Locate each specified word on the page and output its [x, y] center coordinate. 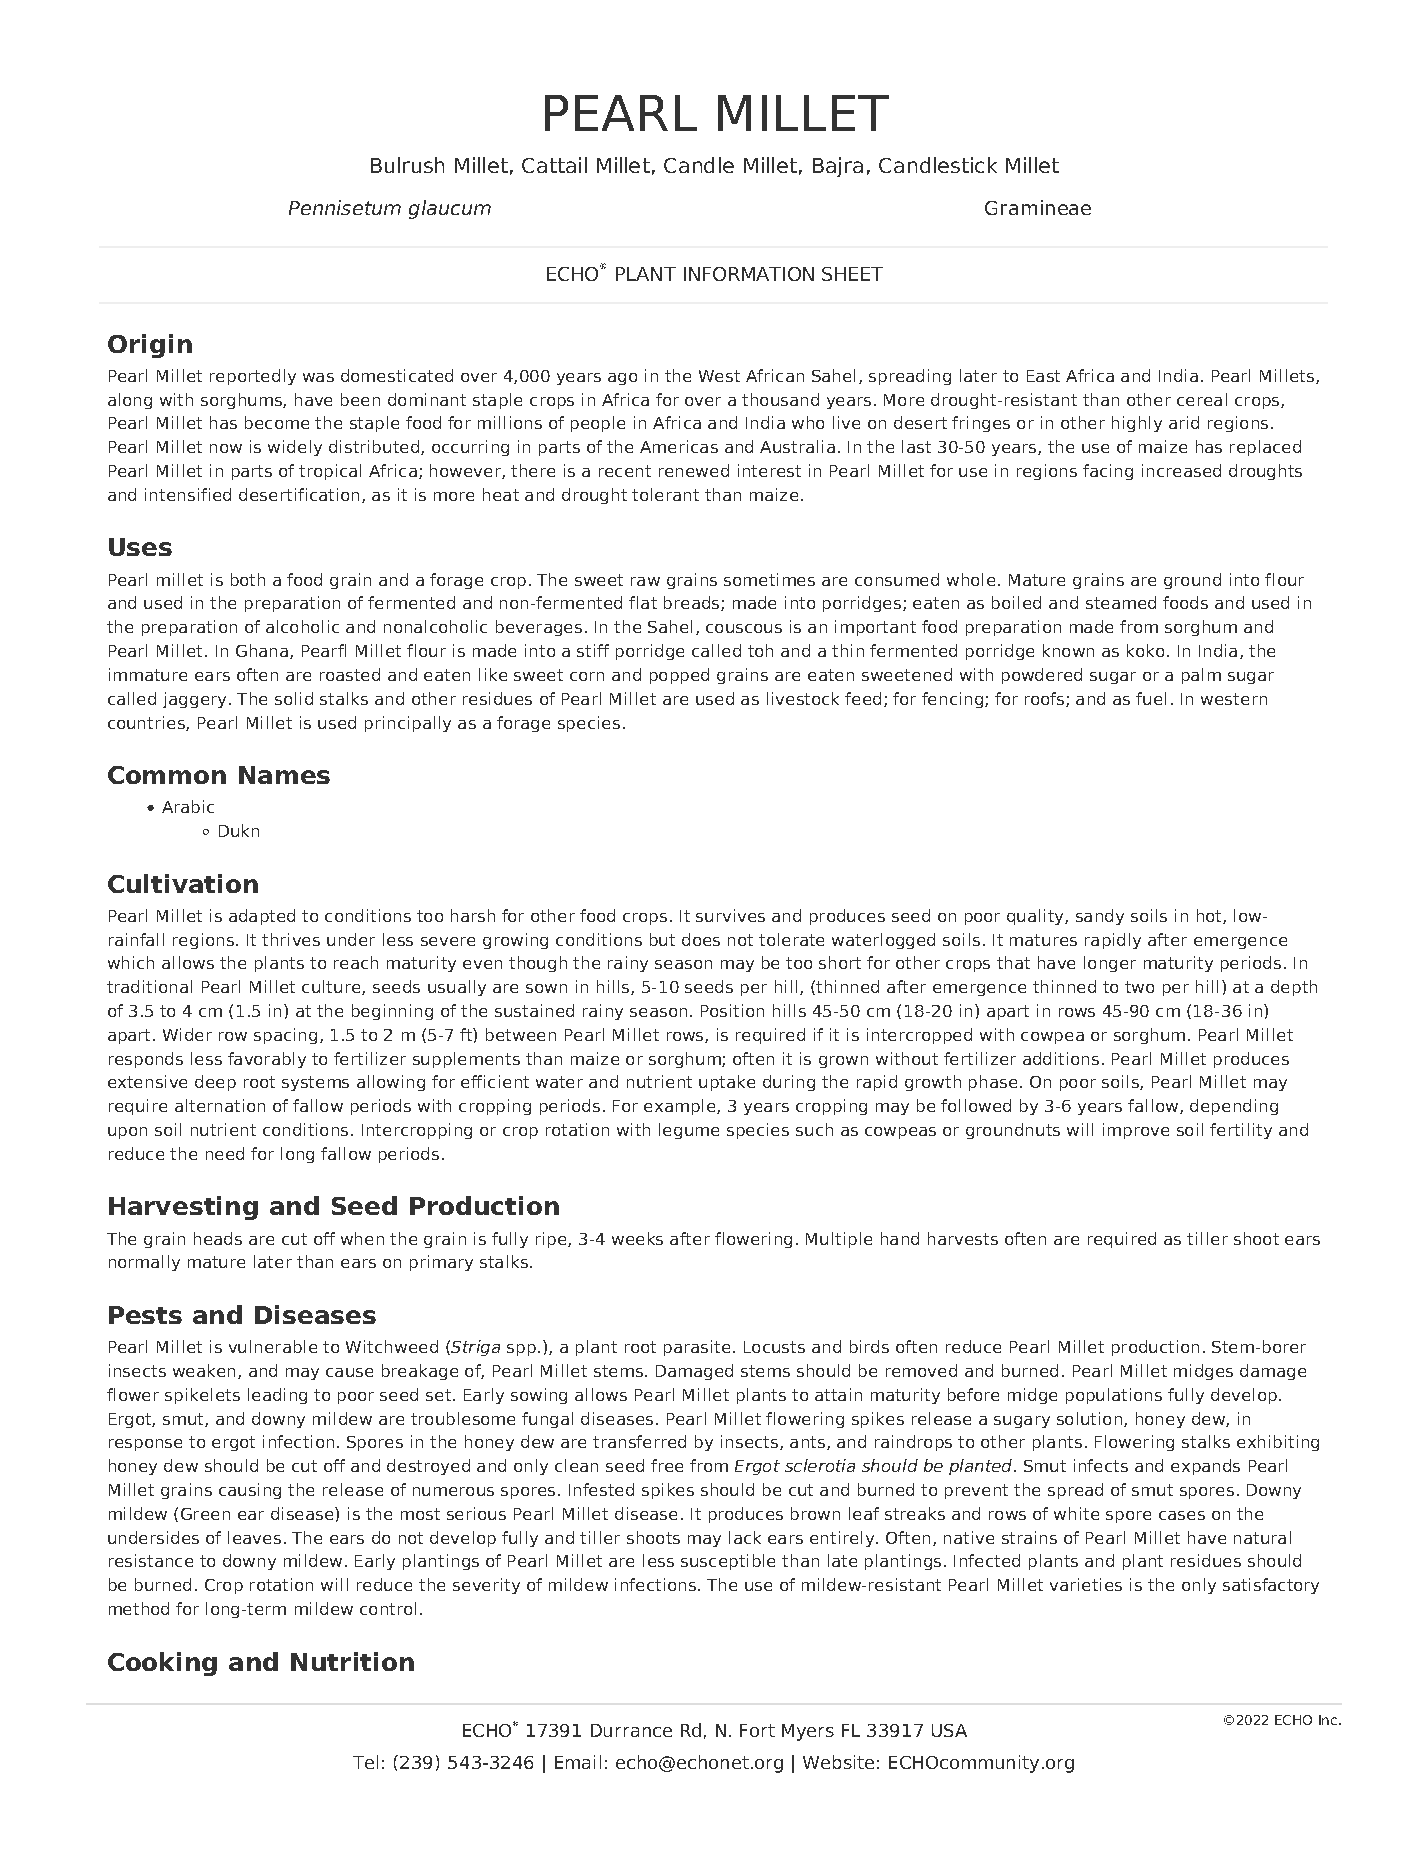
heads [218, 1238]
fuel [1151, 698]
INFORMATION [749, 274]
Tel [365, 1762]
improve [1136, 1131]
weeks [637, 1238]
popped [679, 676]
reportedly [253, 377]
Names [284, 775]
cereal [1202, 399]
